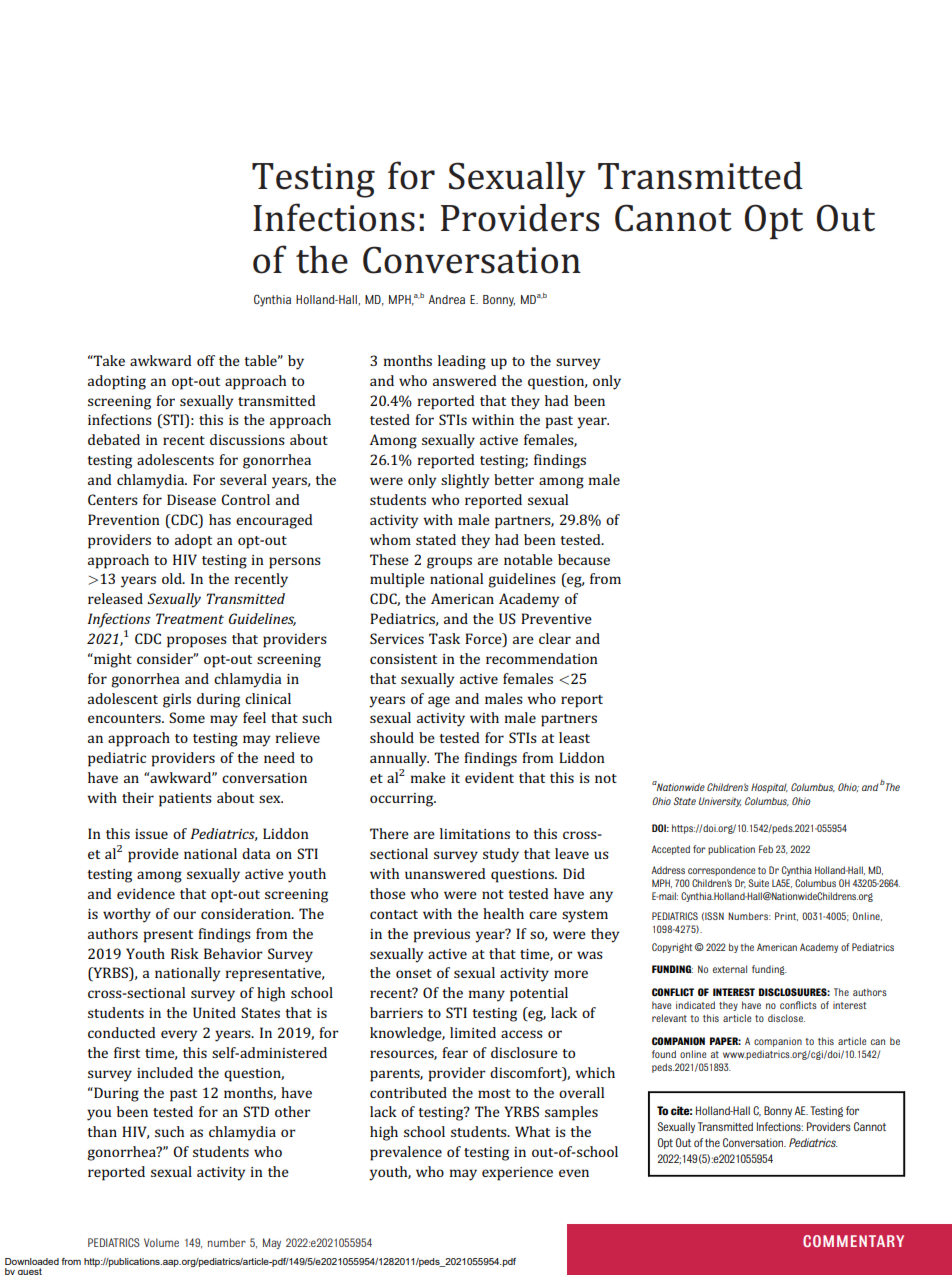 The height and width of the document is (1275, 952). Describe the element at coordinates (173, 578) in the document. I see `old` at that location.
